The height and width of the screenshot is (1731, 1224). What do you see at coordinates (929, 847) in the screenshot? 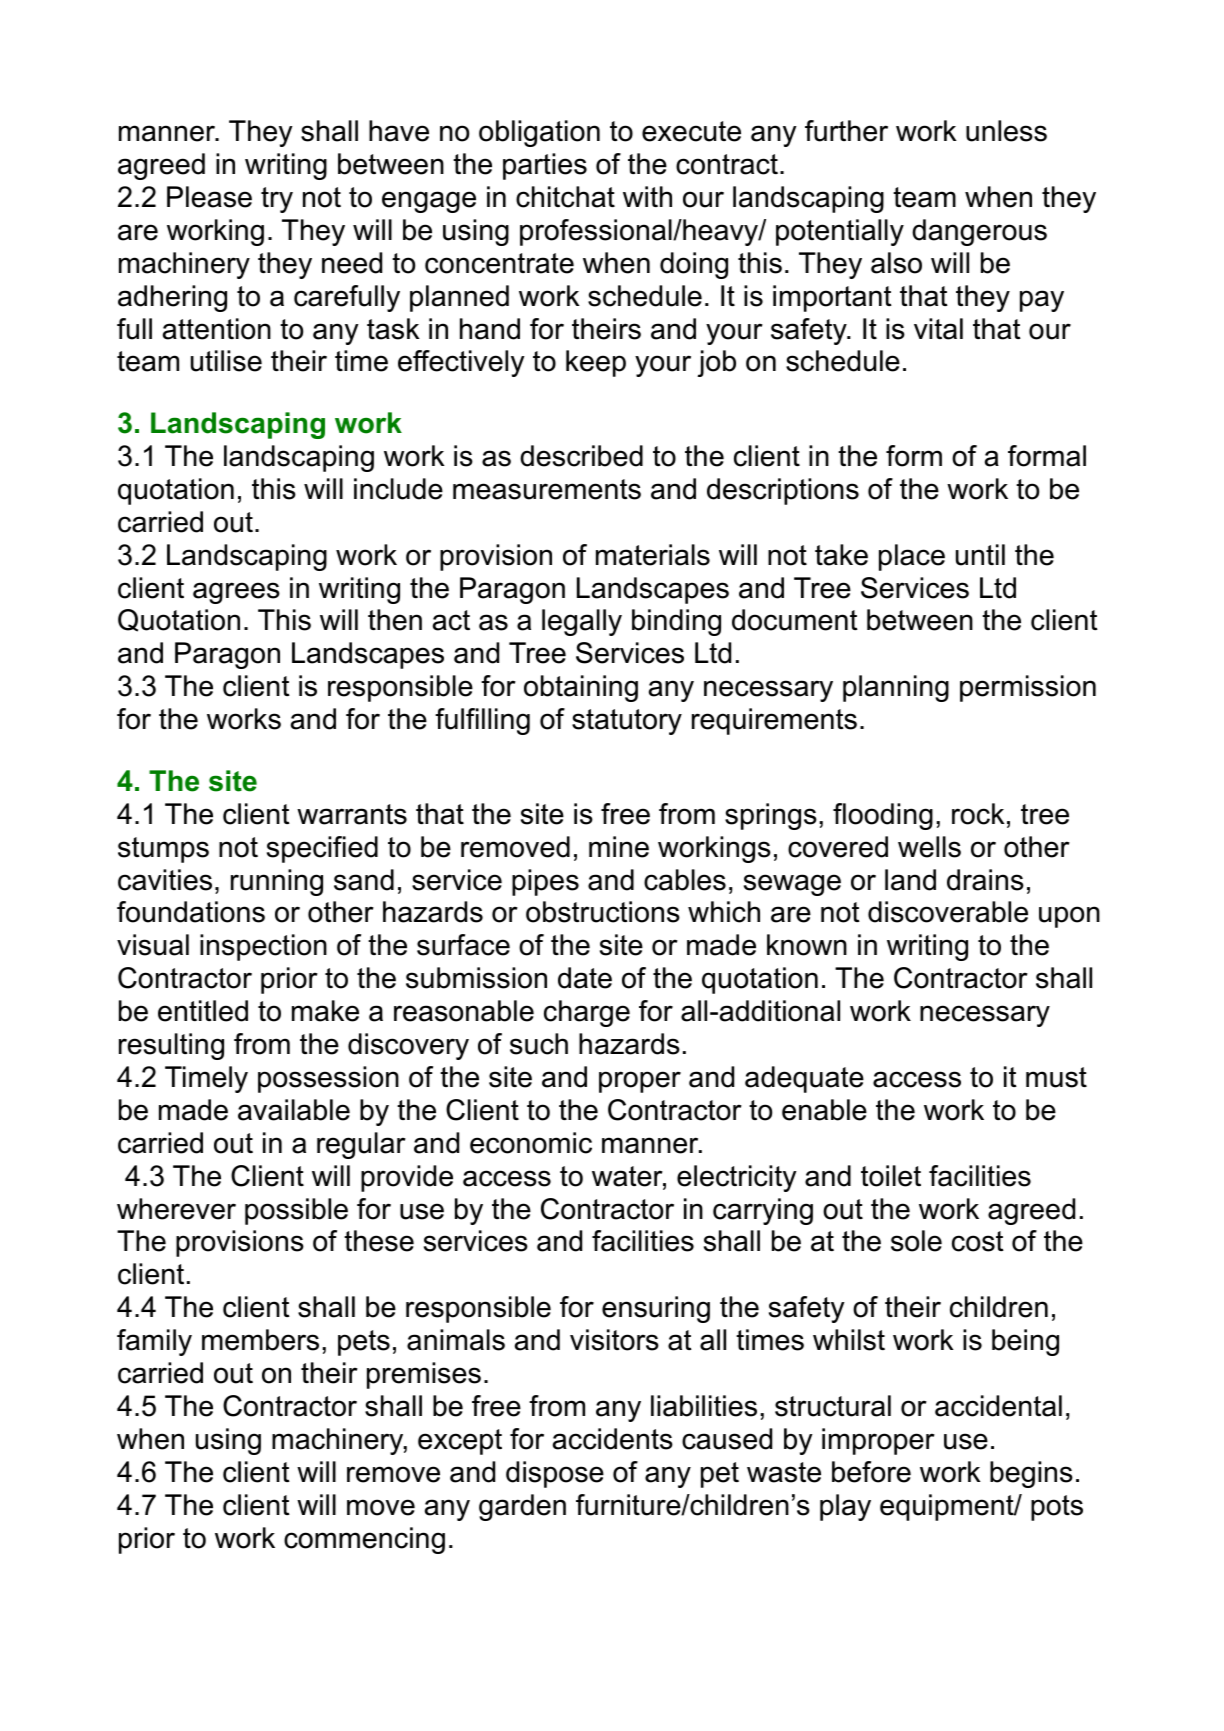
I see `wells` at bounding box center [929, 847].
